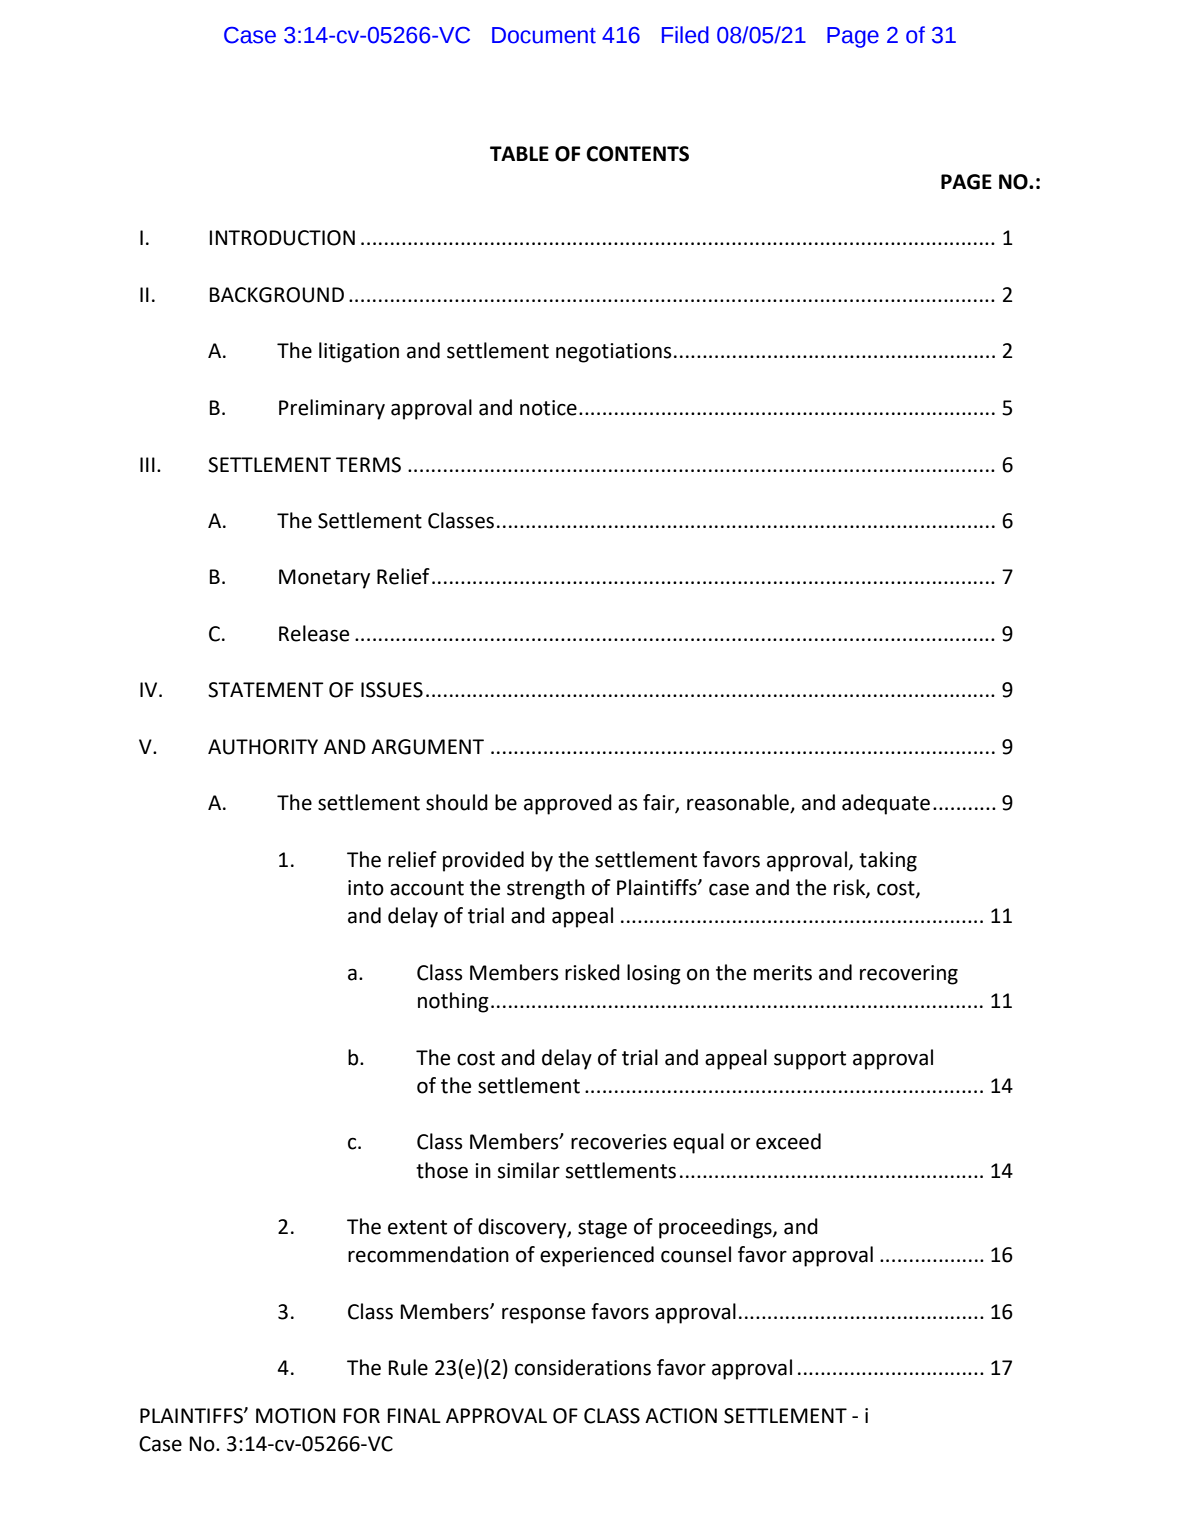  Describe the element at coordinates (583, 1367) in the screenshot. I see `considerations` at that location.
